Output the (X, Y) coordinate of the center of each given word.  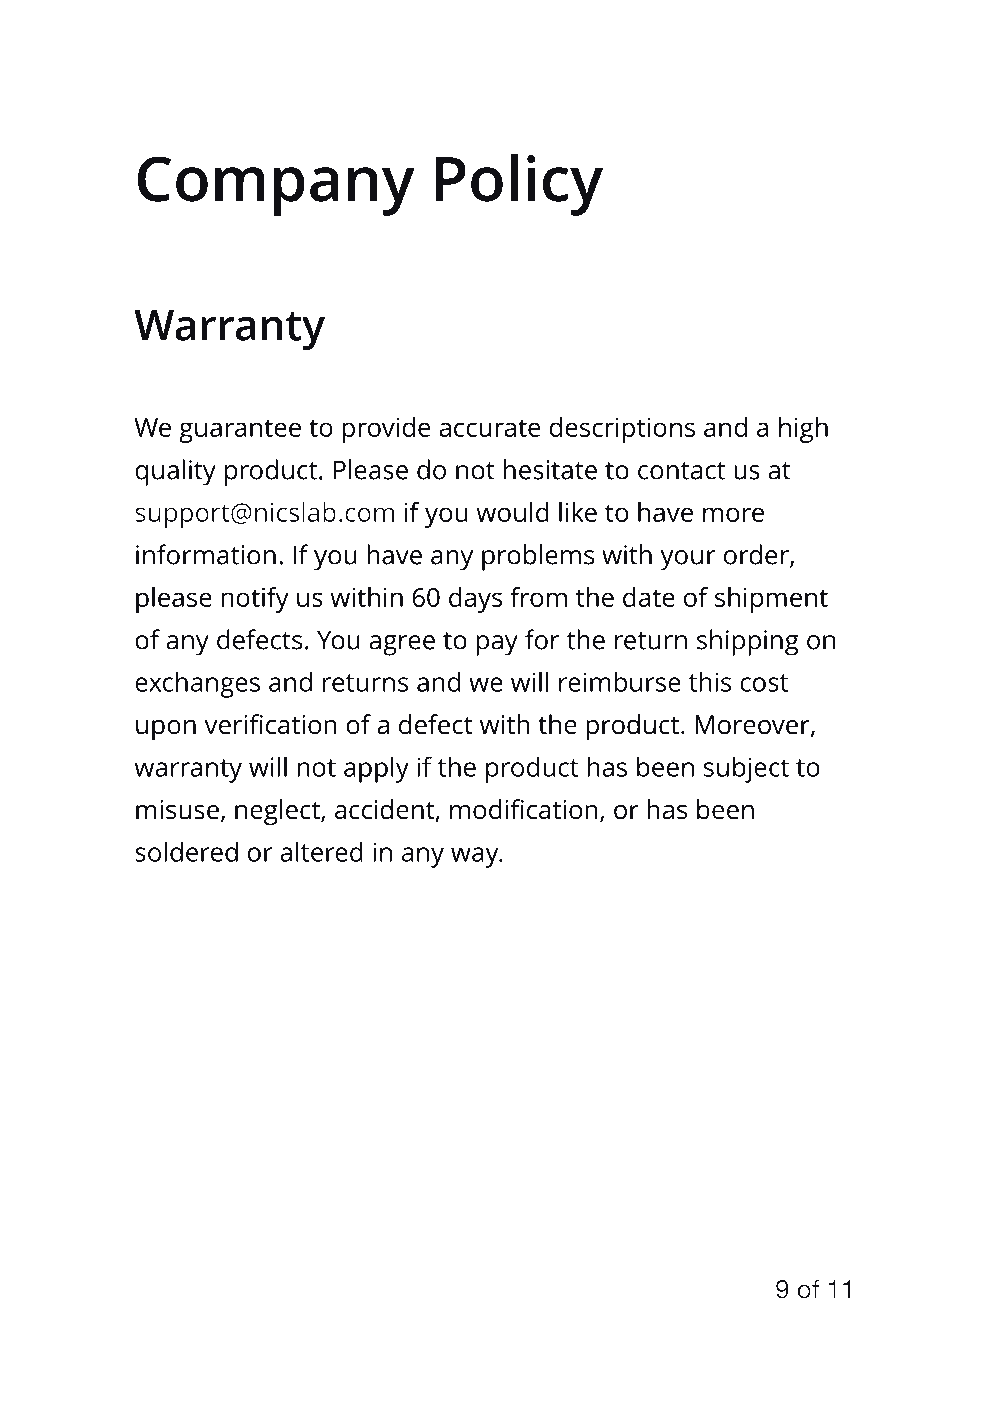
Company (276, 186)
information (206, 554)
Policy (519, 185)
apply (376, 769)
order (757, 555)
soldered (186, 851)
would (512, 512)
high (803, 430)
